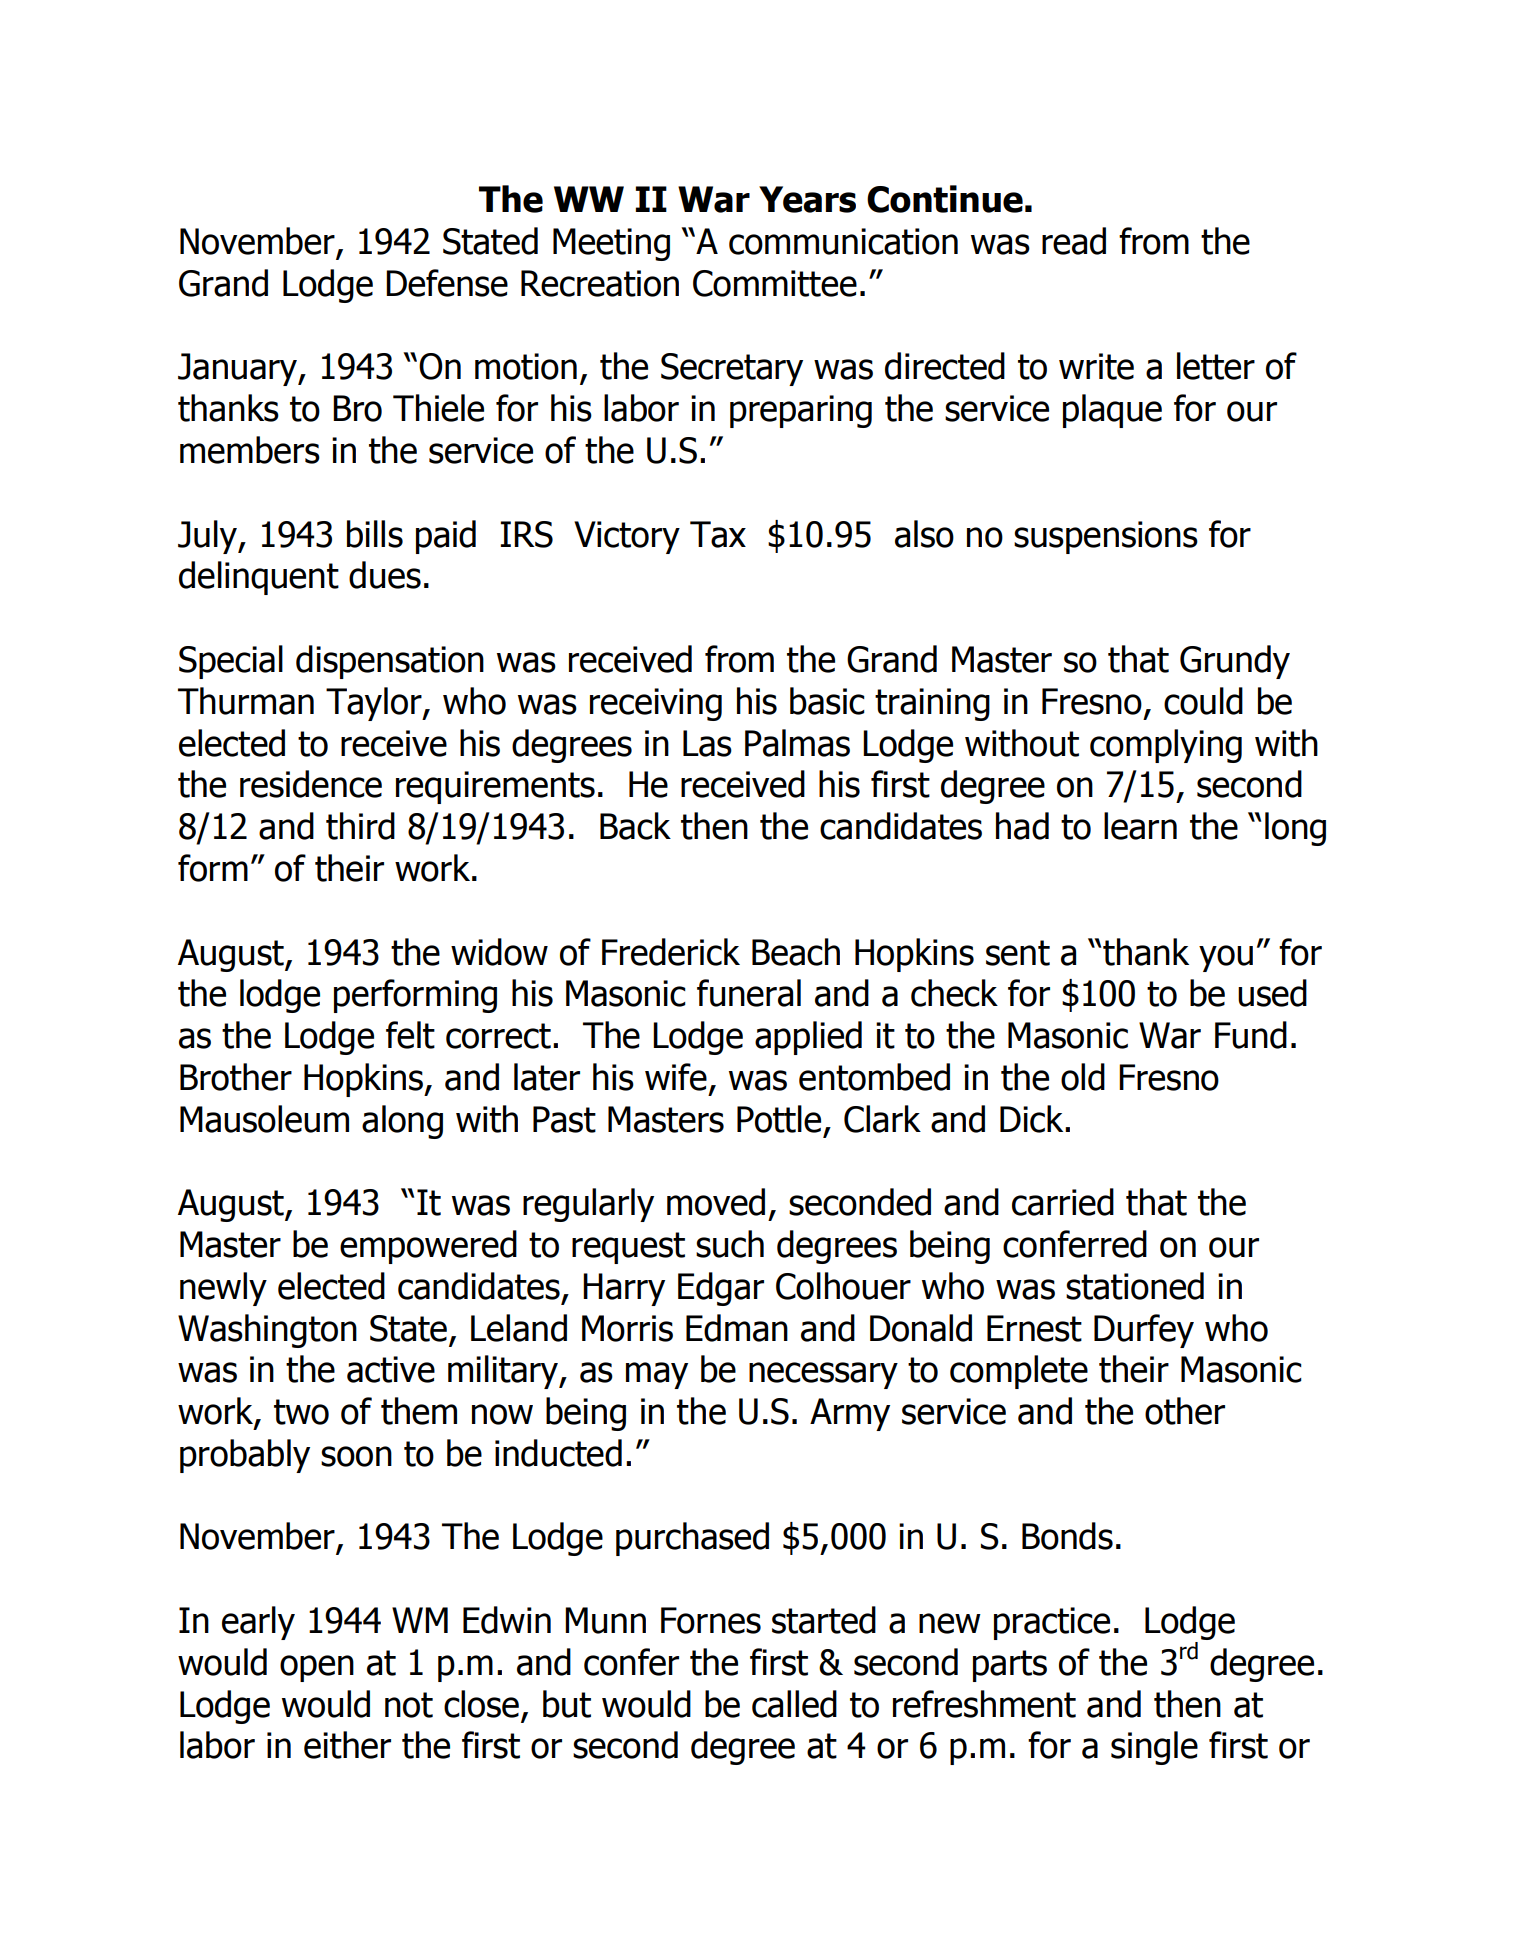 This screenshot has height=1958, width=1513. What do you see at coordinates (391, 1369) in the screenshot?
I see `active` at bounding box center [391, 1369].
